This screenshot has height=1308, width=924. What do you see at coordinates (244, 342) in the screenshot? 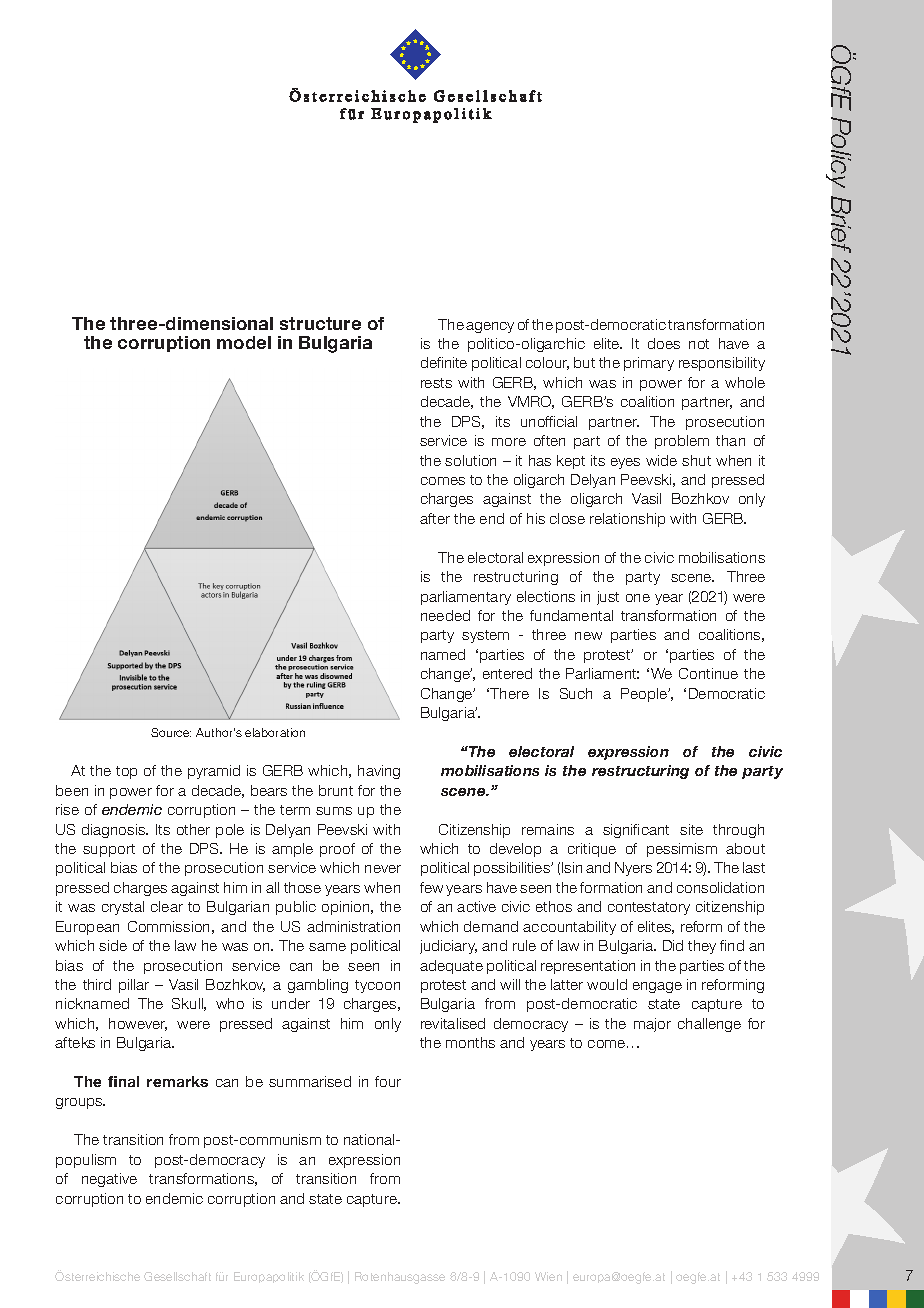
I see `model` at bounding box center [244, 342].
